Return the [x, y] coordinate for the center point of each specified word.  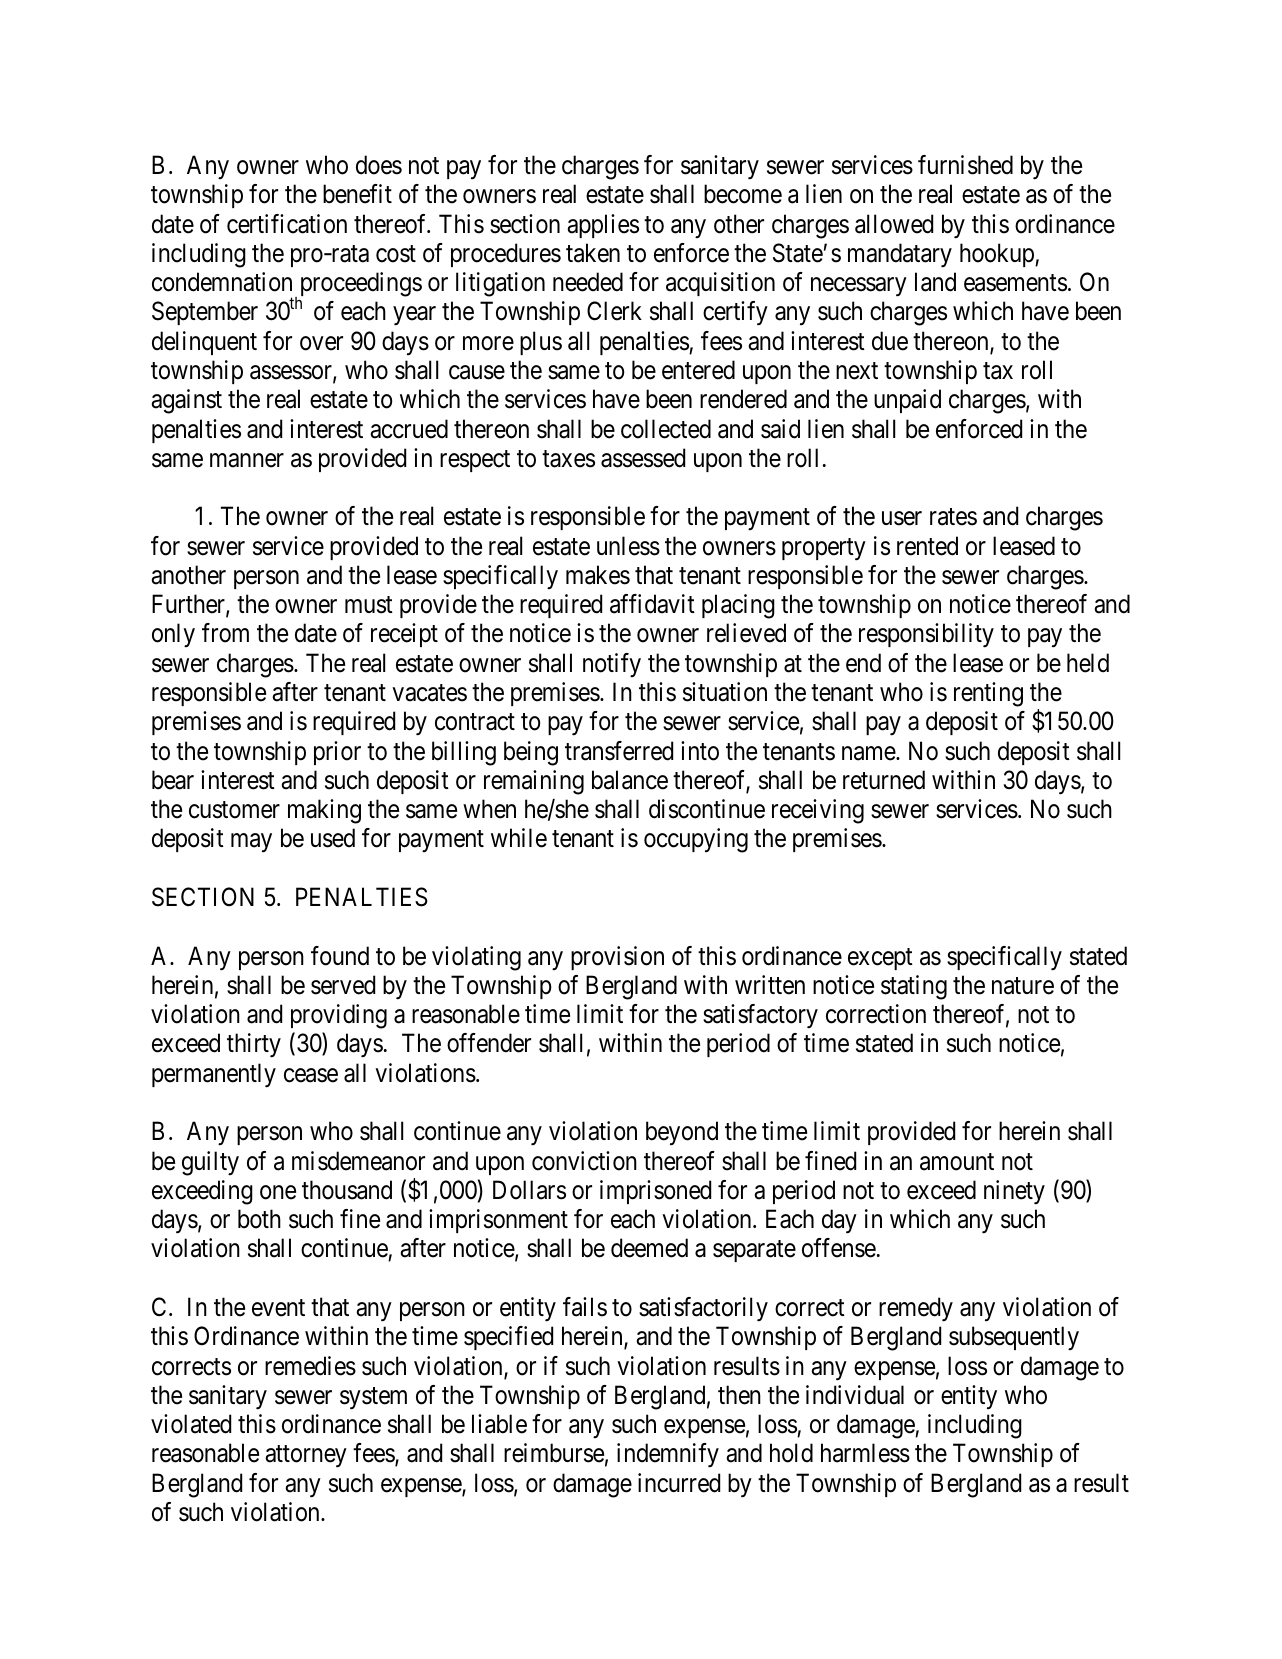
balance [630, 780]
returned [884, 780]
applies [603, 226]
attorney [306, 1457]
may [251, 843]
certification [287, 224]
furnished [965, 165]
